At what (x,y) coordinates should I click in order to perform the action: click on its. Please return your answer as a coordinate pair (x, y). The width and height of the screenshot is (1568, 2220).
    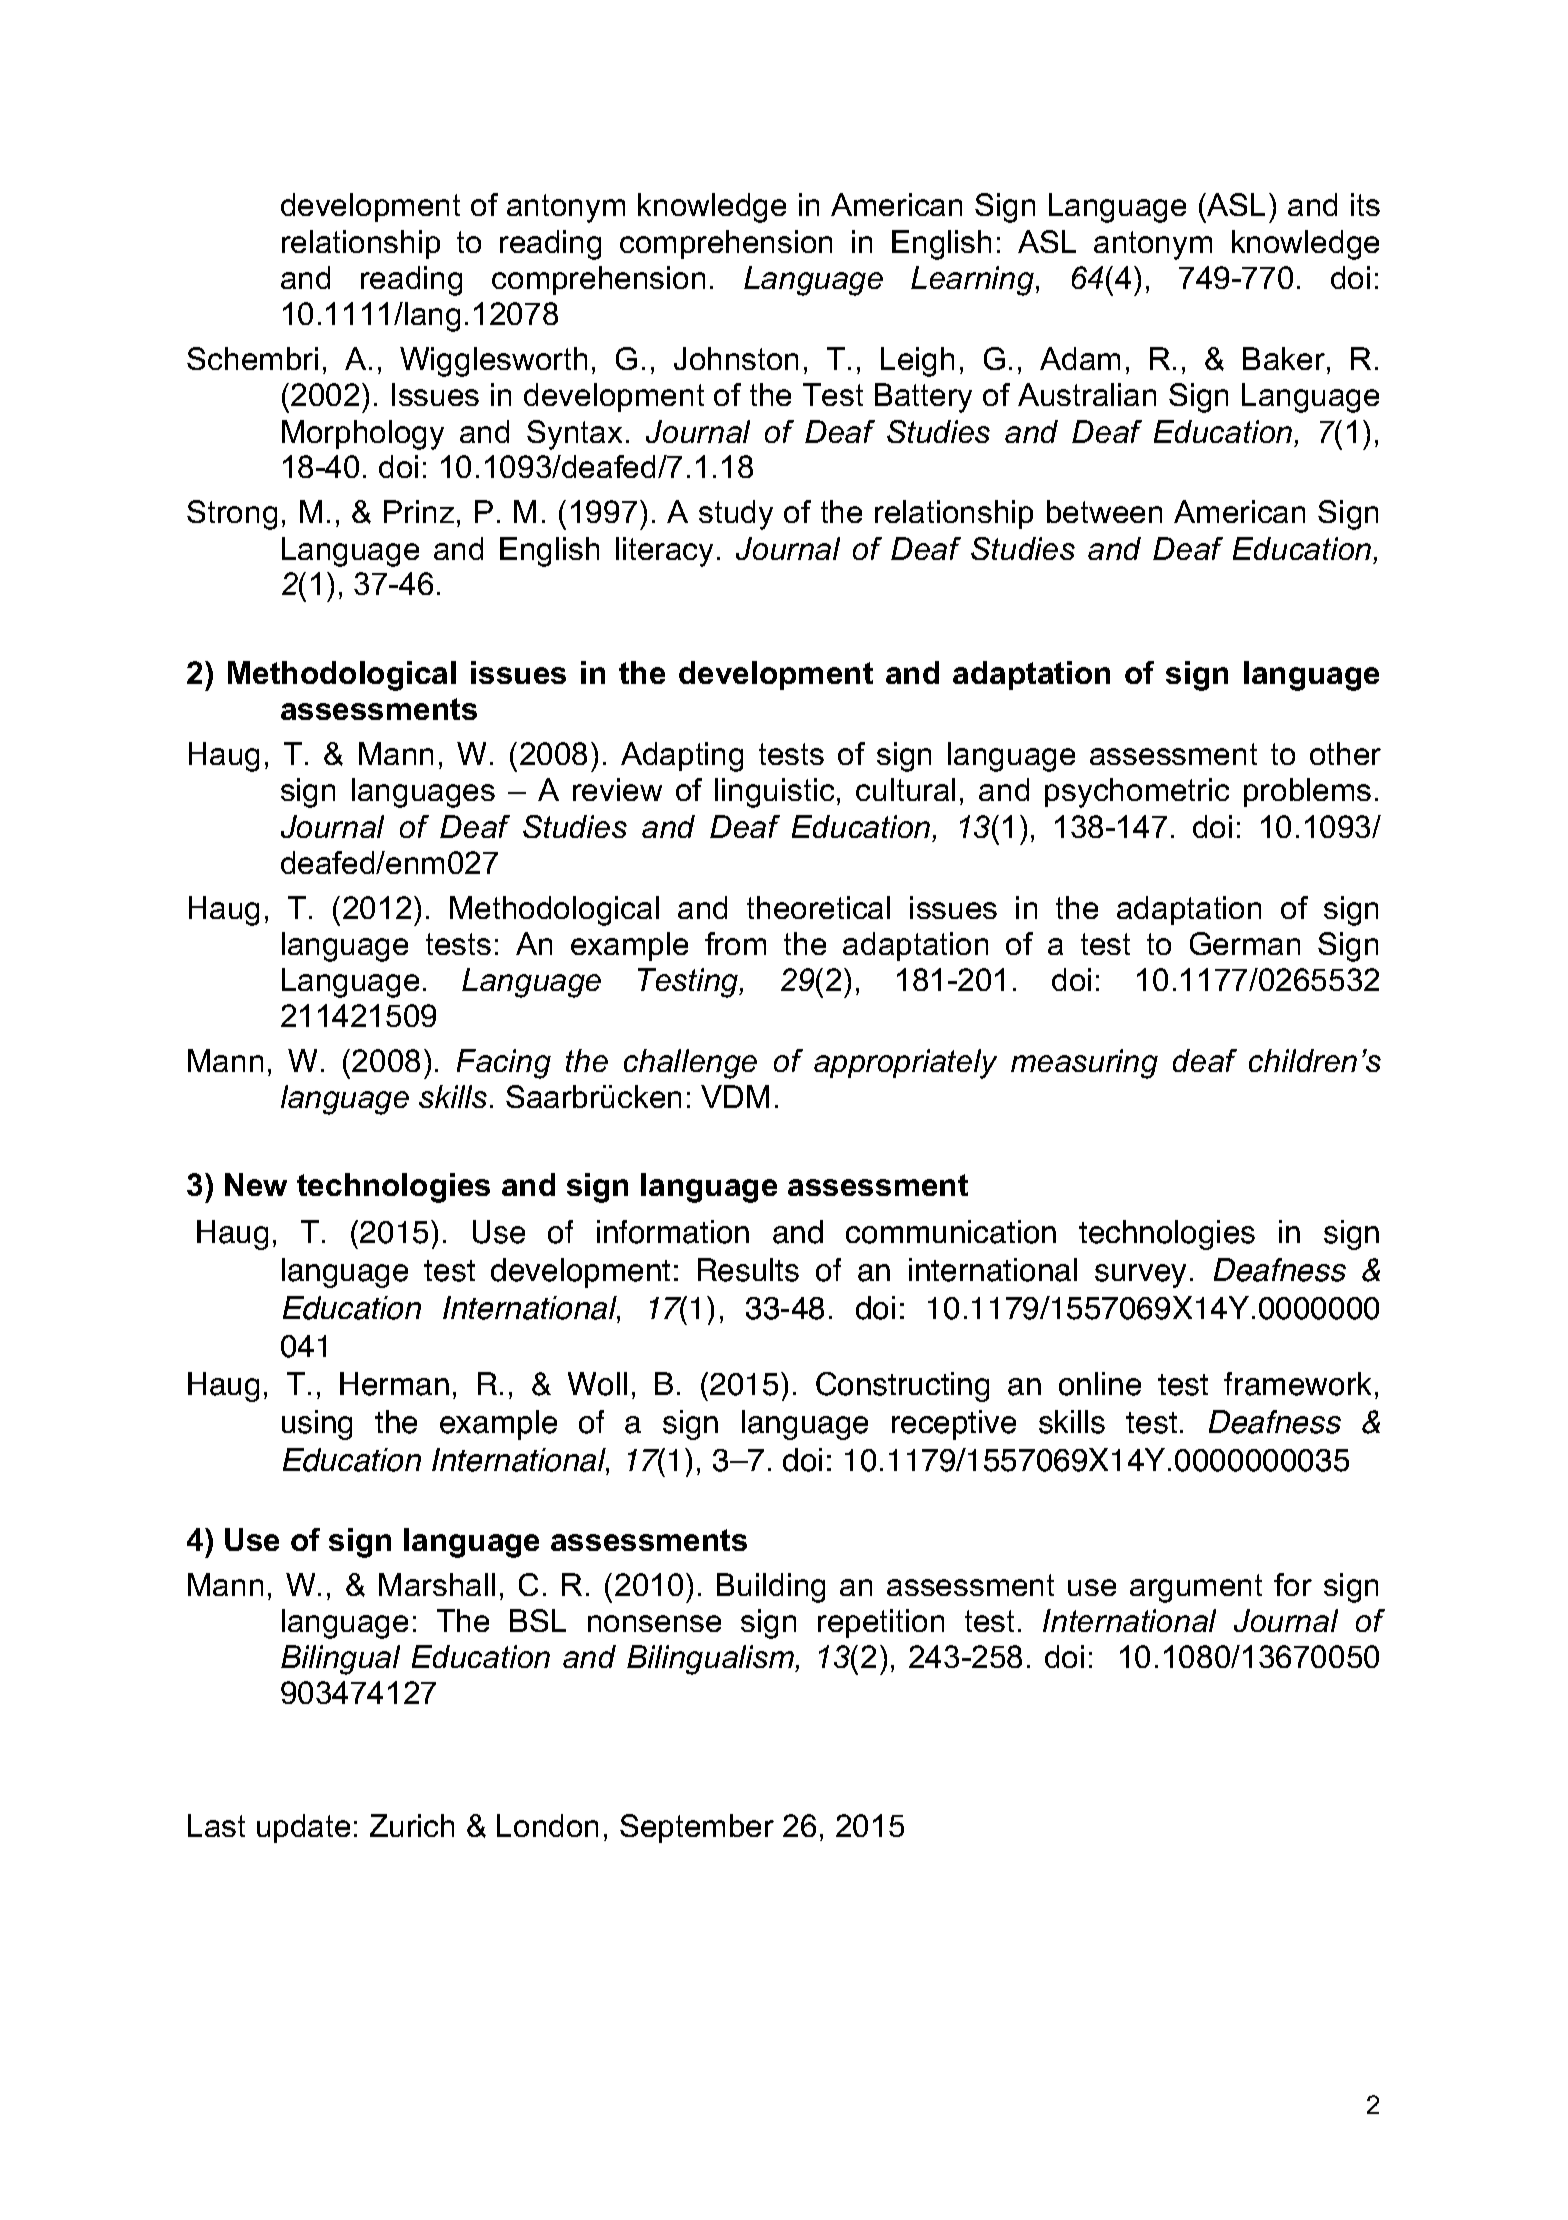
    Looking at the image, I should click on (1365, 204).
